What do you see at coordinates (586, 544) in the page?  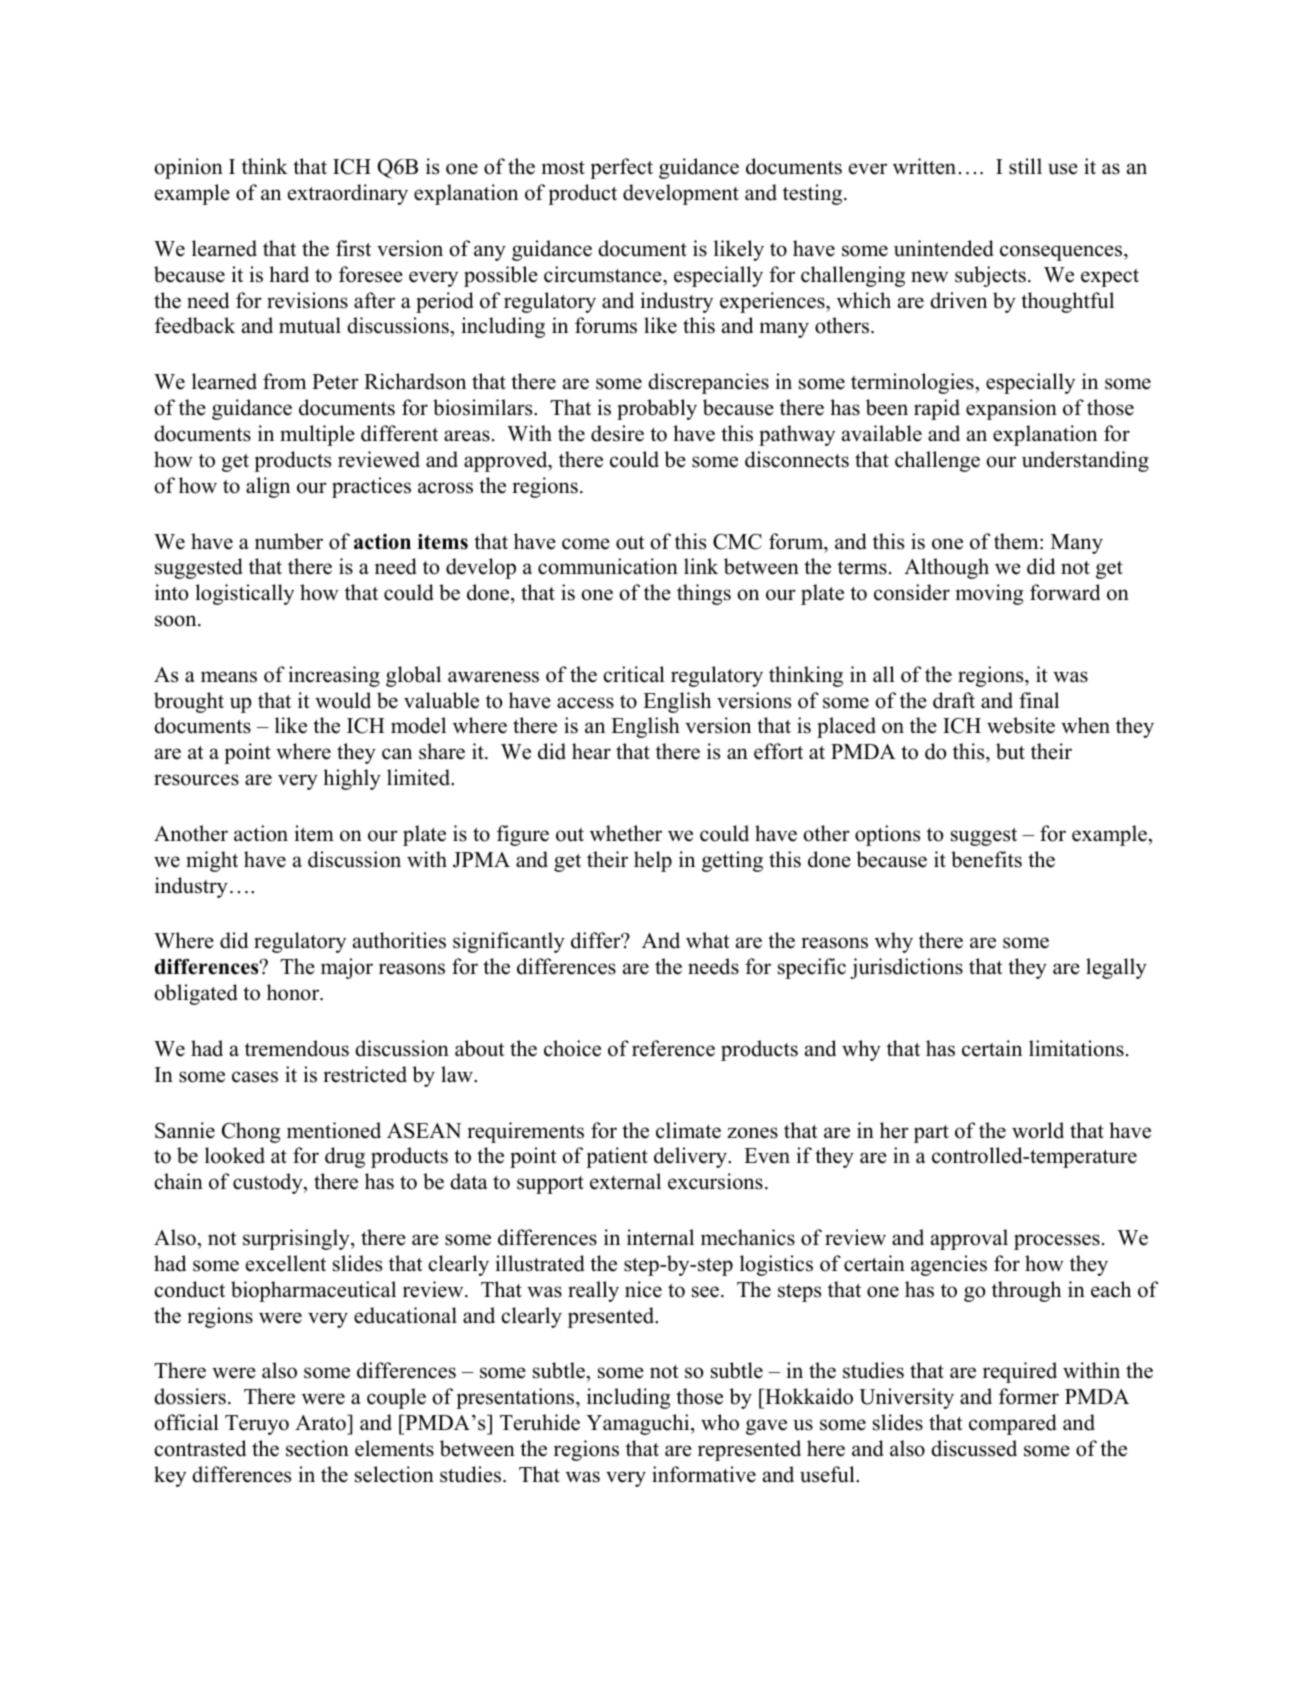 I see `come` at bounding box center [586, 544].
